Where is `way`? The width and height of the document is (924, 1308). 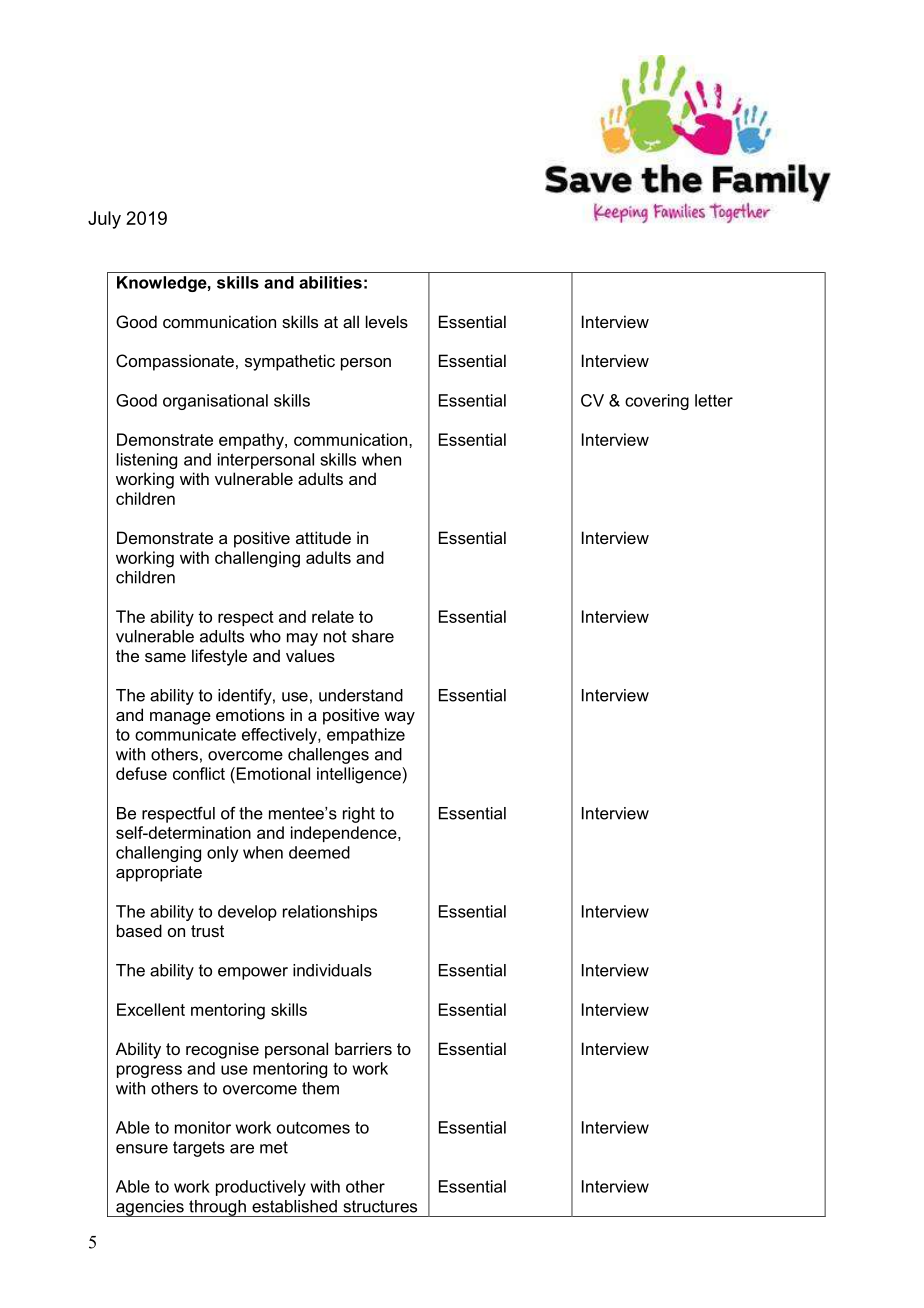
way is located at coordinates (399, 718).
